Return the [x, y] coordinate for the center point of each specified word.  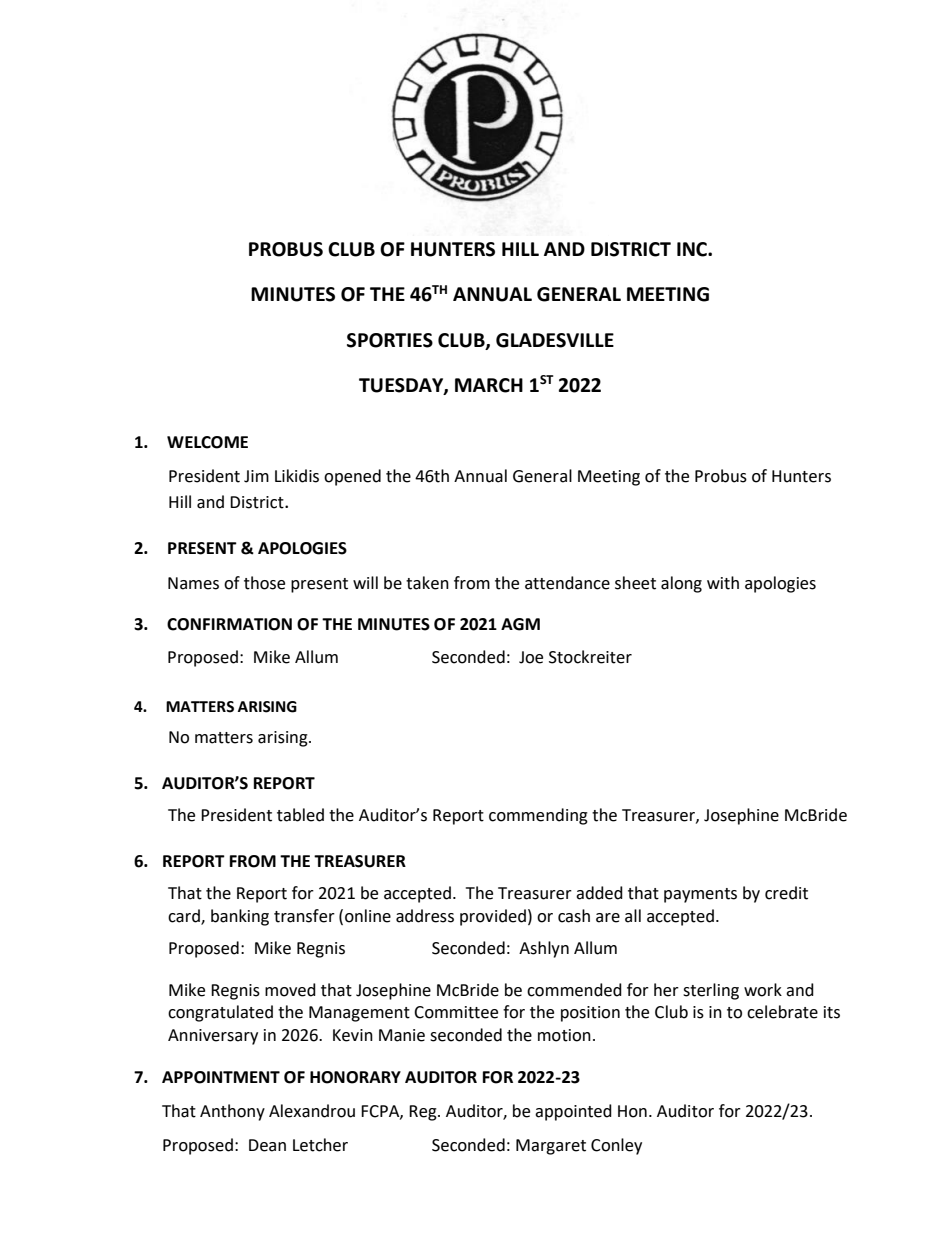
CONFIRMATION [229, 624]
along [681, 584]
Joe [531, 657]
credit [786, 893]
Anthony [232, 1112]
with [723, 583]
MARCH [489, 385]
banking [240, 917]
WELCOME [207, 442]
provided [493, 917]
